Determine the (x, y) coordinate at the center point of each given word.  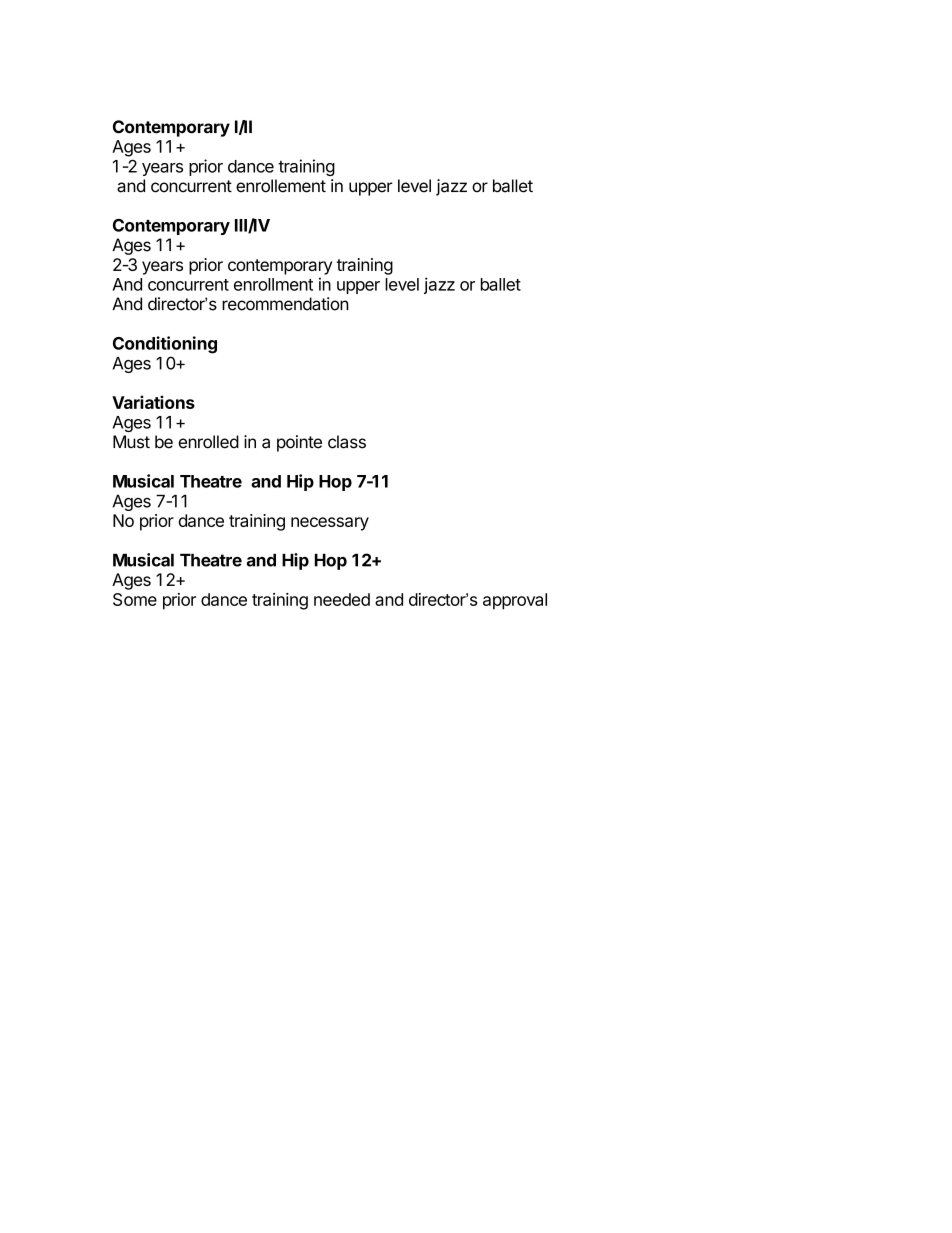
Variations (153, 402)
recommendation (285, 304)
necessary (330, 524)
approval (515, 601)
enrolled (209, 442)
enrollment (273, 284)
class (347, 442)
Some (135, 599)
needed (342, 599)
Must (131, 442)
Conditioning (165, 345)
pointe (299, 443)
